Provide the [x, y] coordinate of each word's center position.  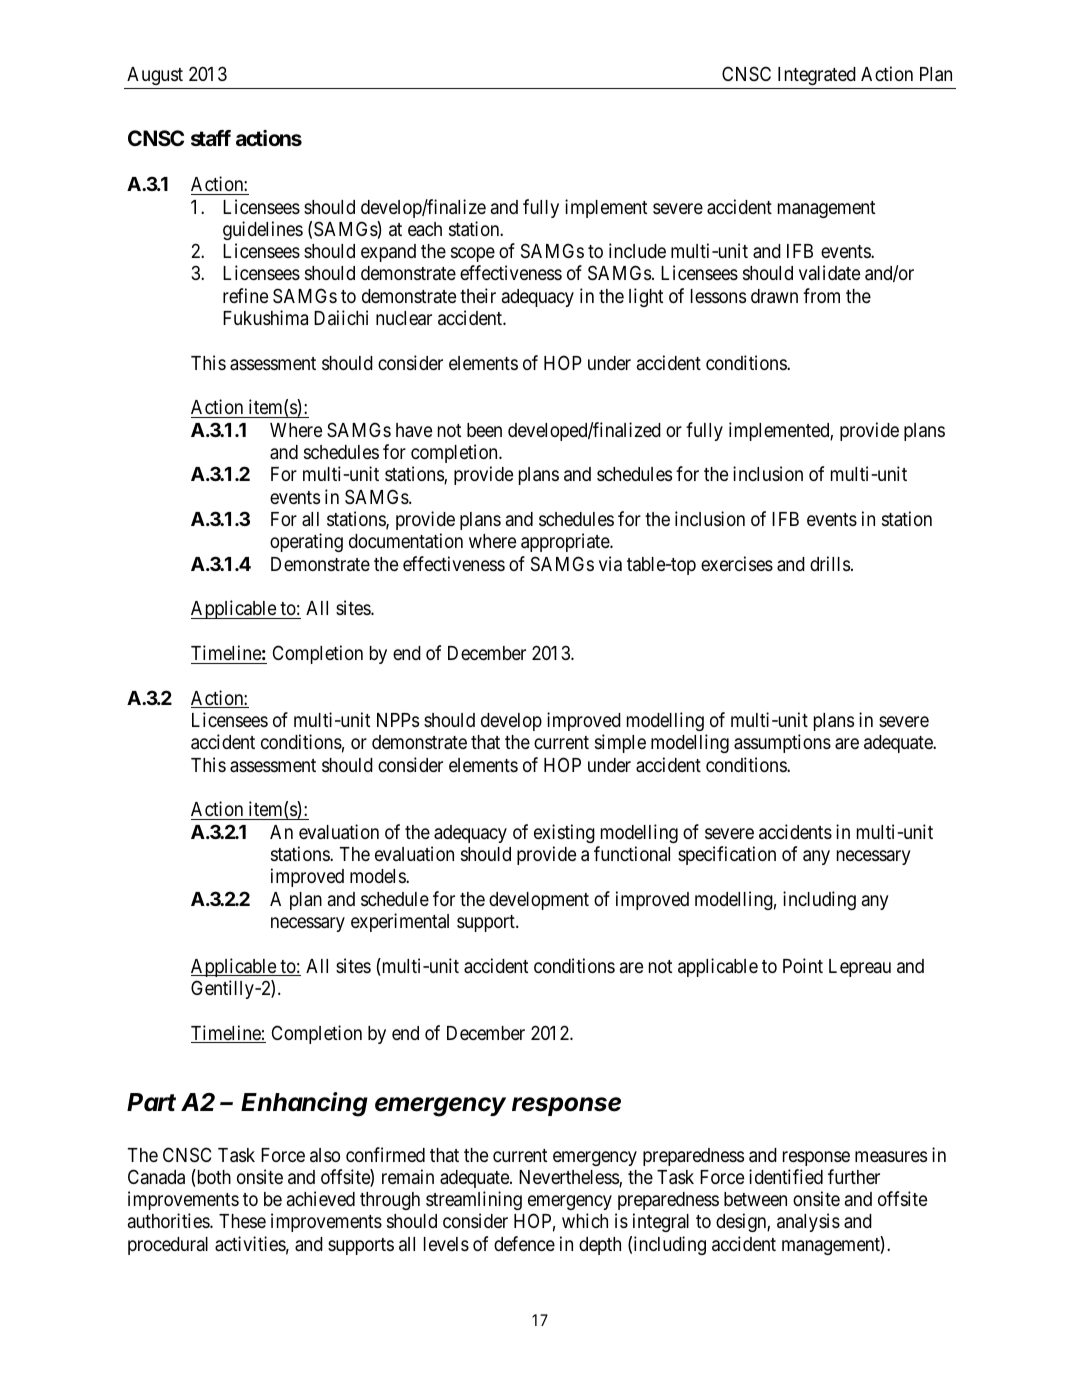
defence [524, 1243]
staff [211, 138]
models [378, 876]
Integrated [817, 76]
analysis [808, 1222]
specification [727, 855]
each [425, 229]
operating [306, 542]
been [484, 430]
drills [830, 563]
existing [564, 833]
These [242, 1221]
